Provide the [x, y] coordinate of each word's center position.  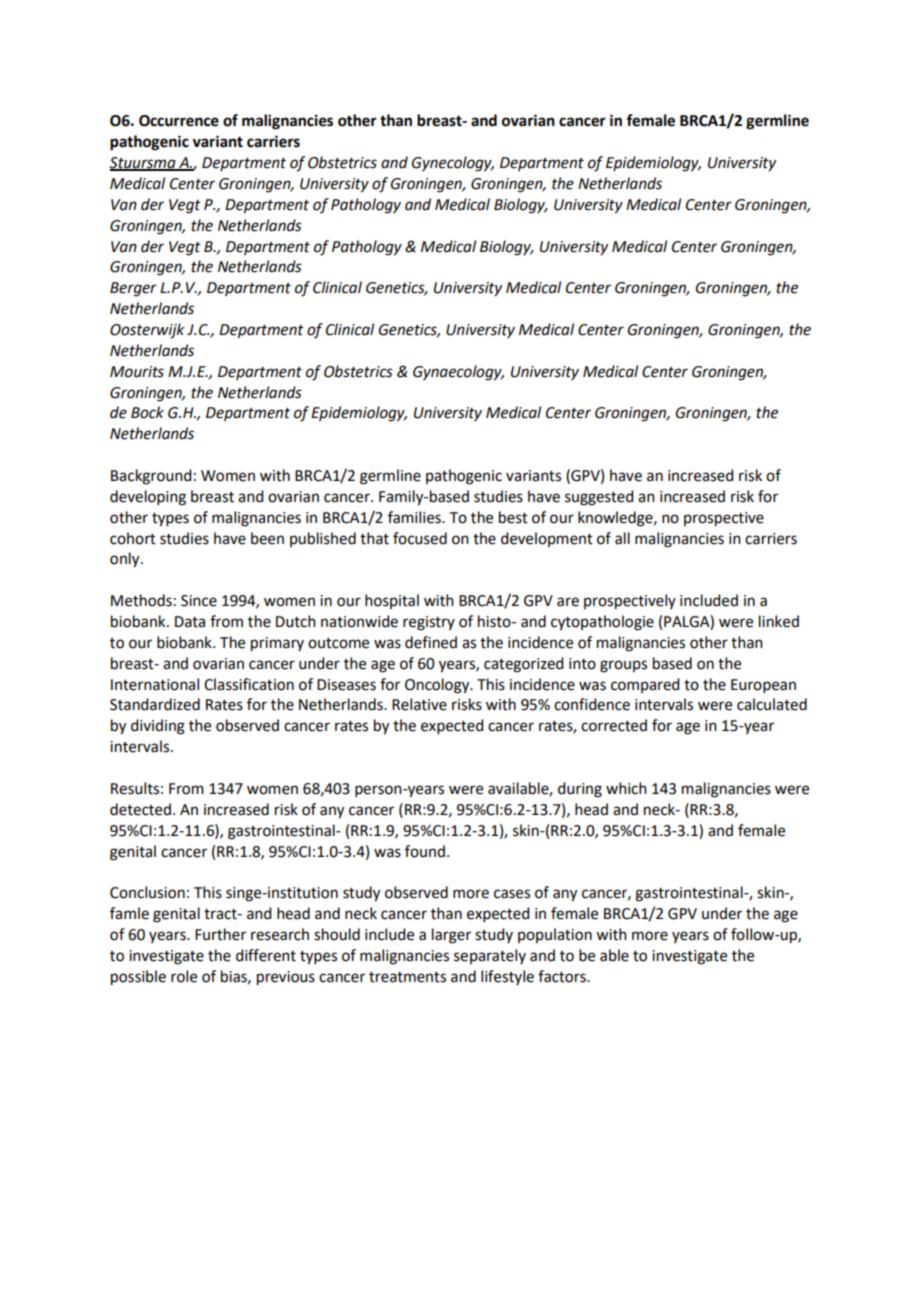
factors [563, 976]
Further [220, 934]
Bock [147, 412]
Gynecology [453, 164]
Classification [249, 684]
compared [645, 685]
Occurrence [179, 121]
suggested [599, 498]
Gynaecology [458, 373]
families [415, 517]
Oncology [438, 686]
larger [451, 936]
